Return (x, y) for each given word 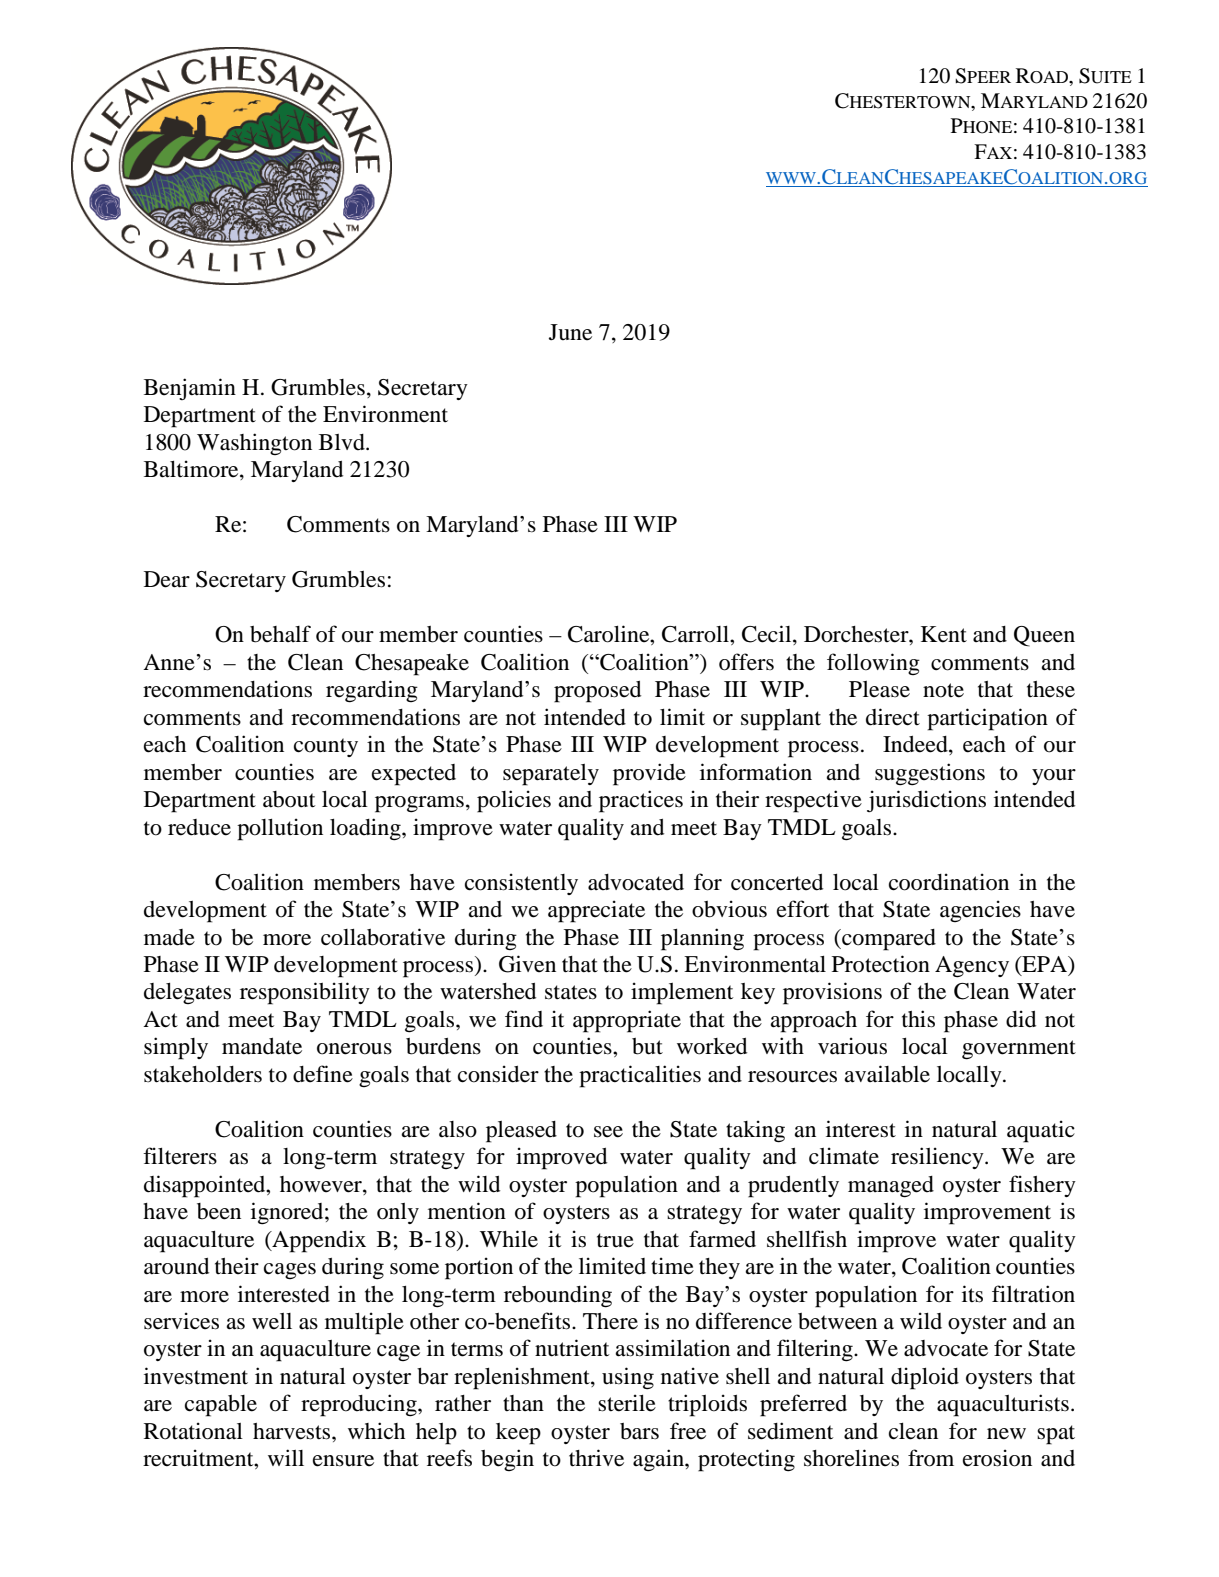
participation (987, 719)
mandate (262, 1046)
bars (639, 1431)
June (570, 332)
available (887, 1074)
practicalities (640, 1076)
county (326, 747)
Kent (944, 634)
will (286, 1457)
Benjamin (190, 389)
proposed (597, 692)
